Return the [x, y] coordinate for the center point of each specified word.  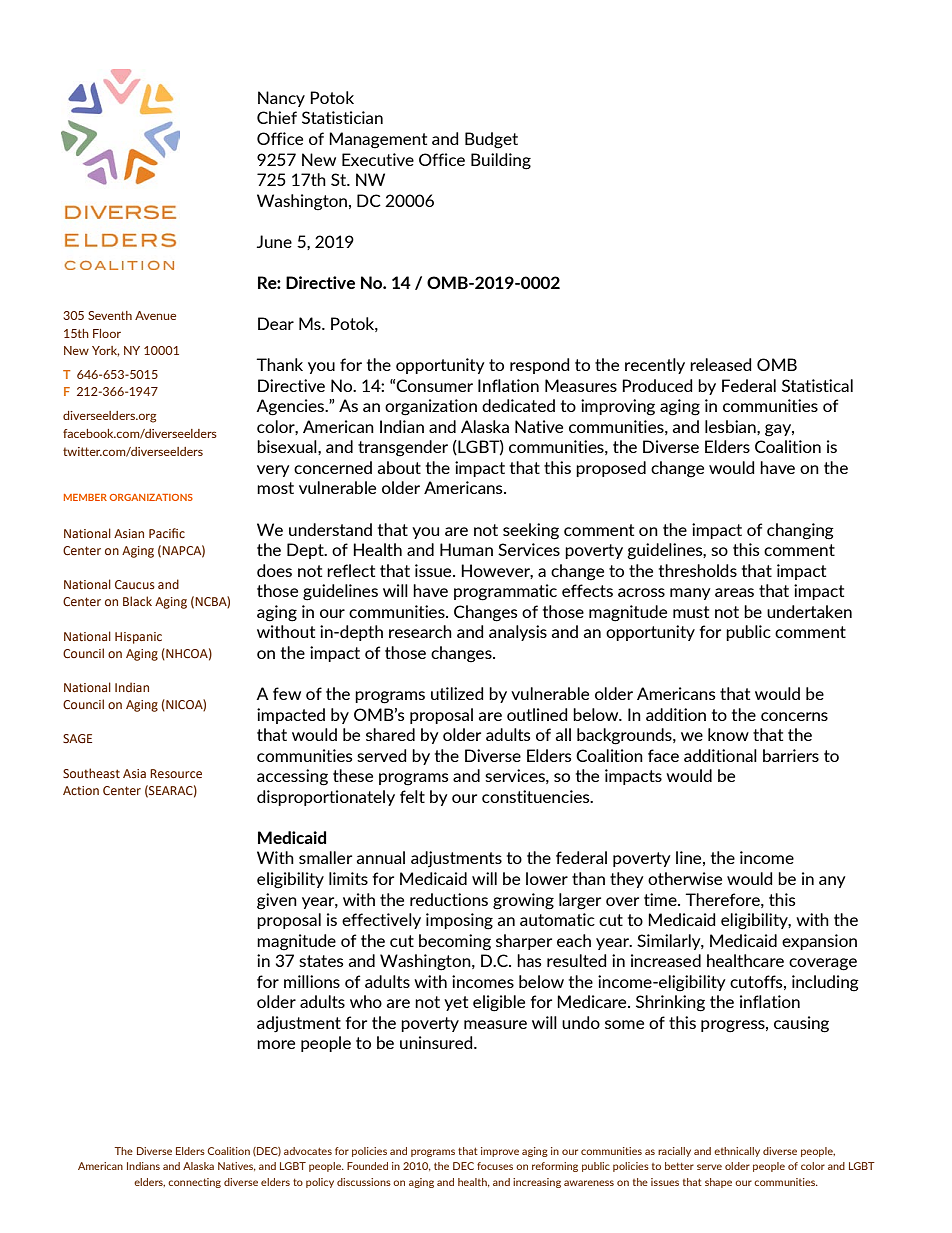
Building [501, 161]
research [420, 631]
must [691, 612]
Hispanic [138, 638]
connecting [194, 1183]
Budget [491, 140]
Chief [277, 117]
